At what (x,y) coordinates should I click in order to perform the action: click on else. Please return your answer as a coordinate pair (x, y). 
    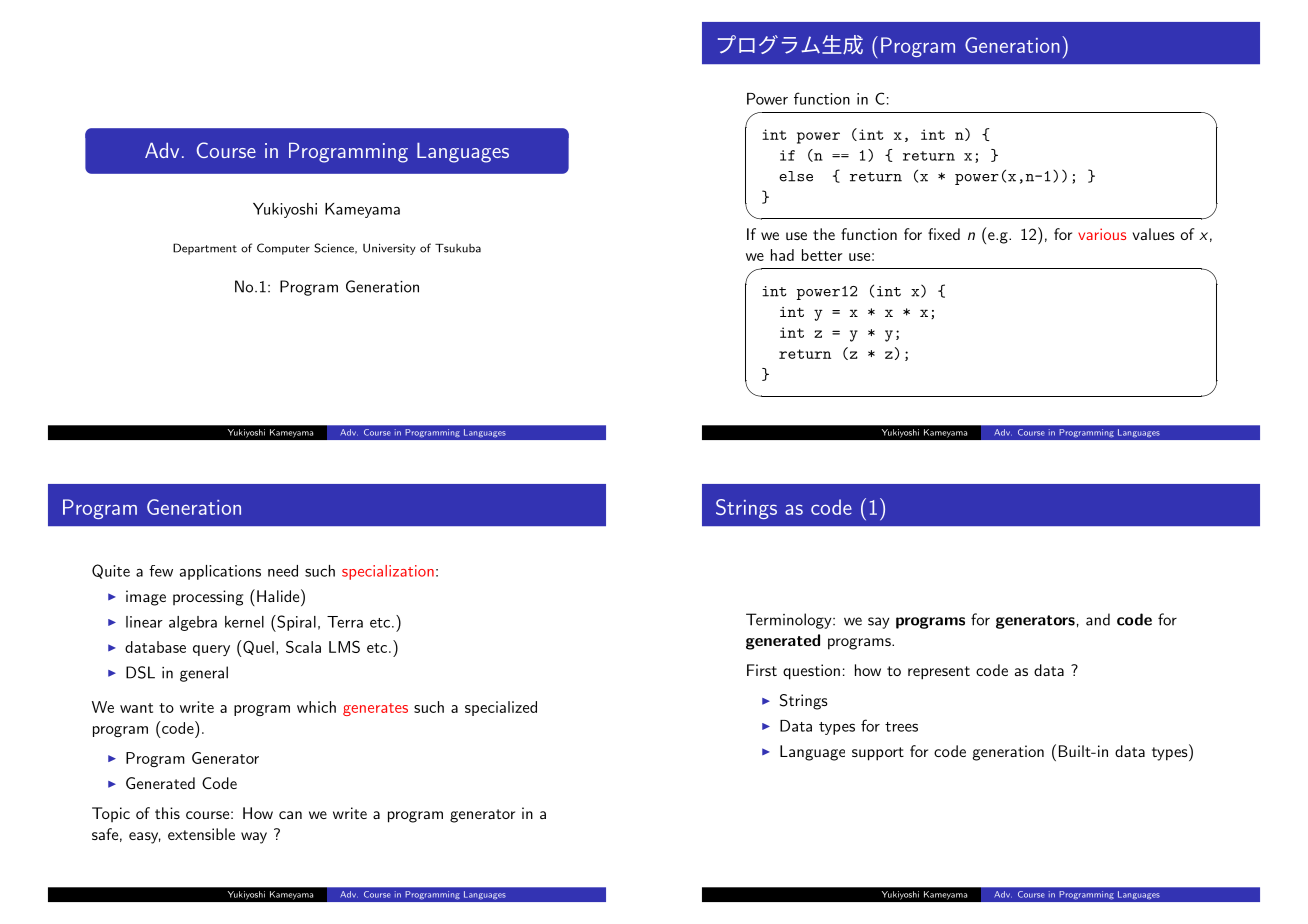
    Looking at the image, I should click on (796, 176).
